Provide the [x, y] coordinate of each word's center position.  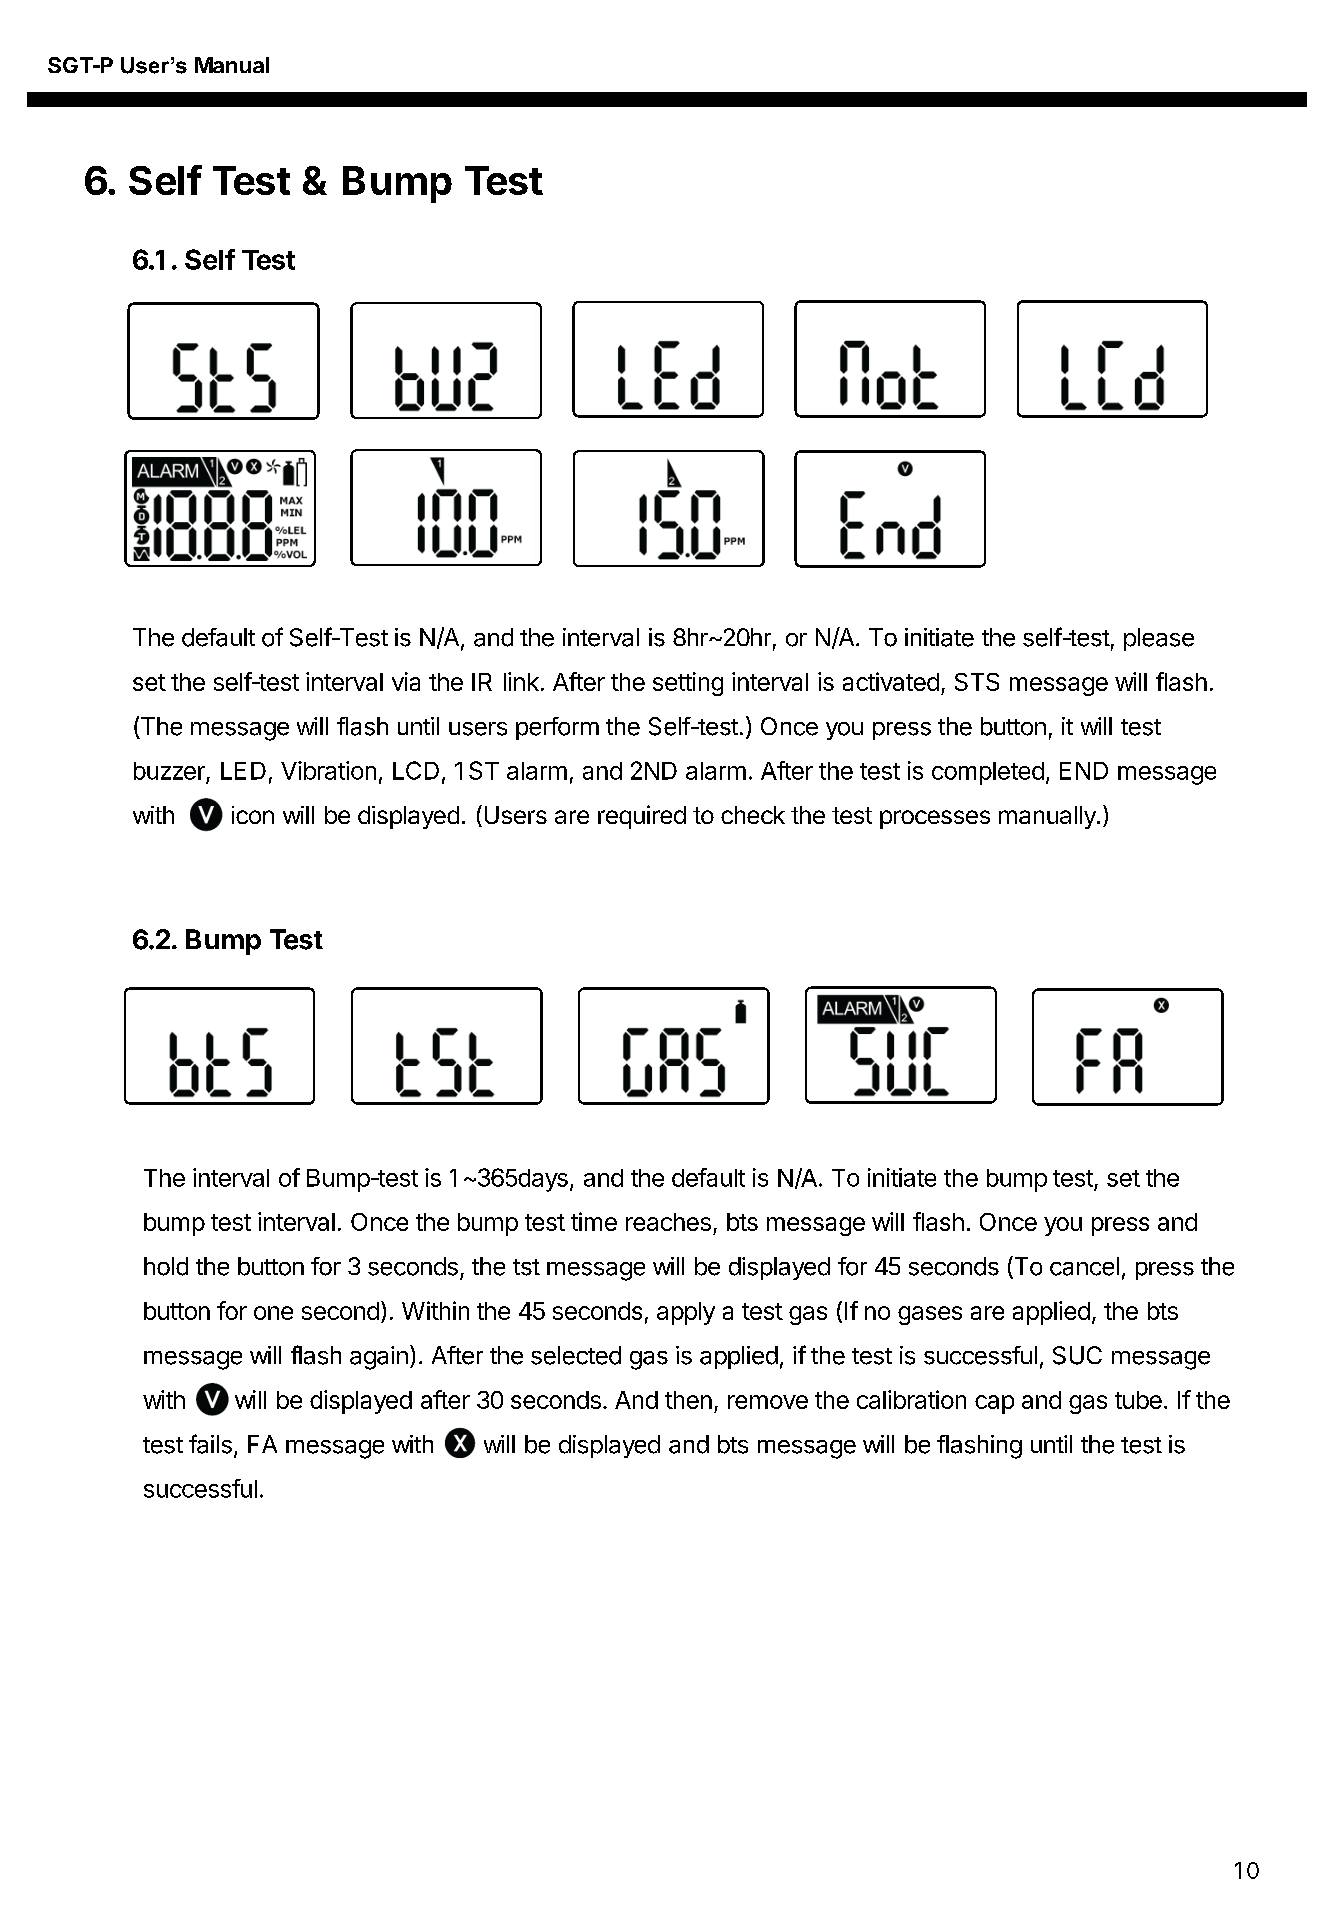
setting [688, 684]
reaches [668, 1222]
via [406, 681]
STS [977, 682]
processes [935, 819]
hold [166, 1266]
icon [253, 815]
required [642, 817]
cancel [1084, 1266]
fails [210, 1444]
